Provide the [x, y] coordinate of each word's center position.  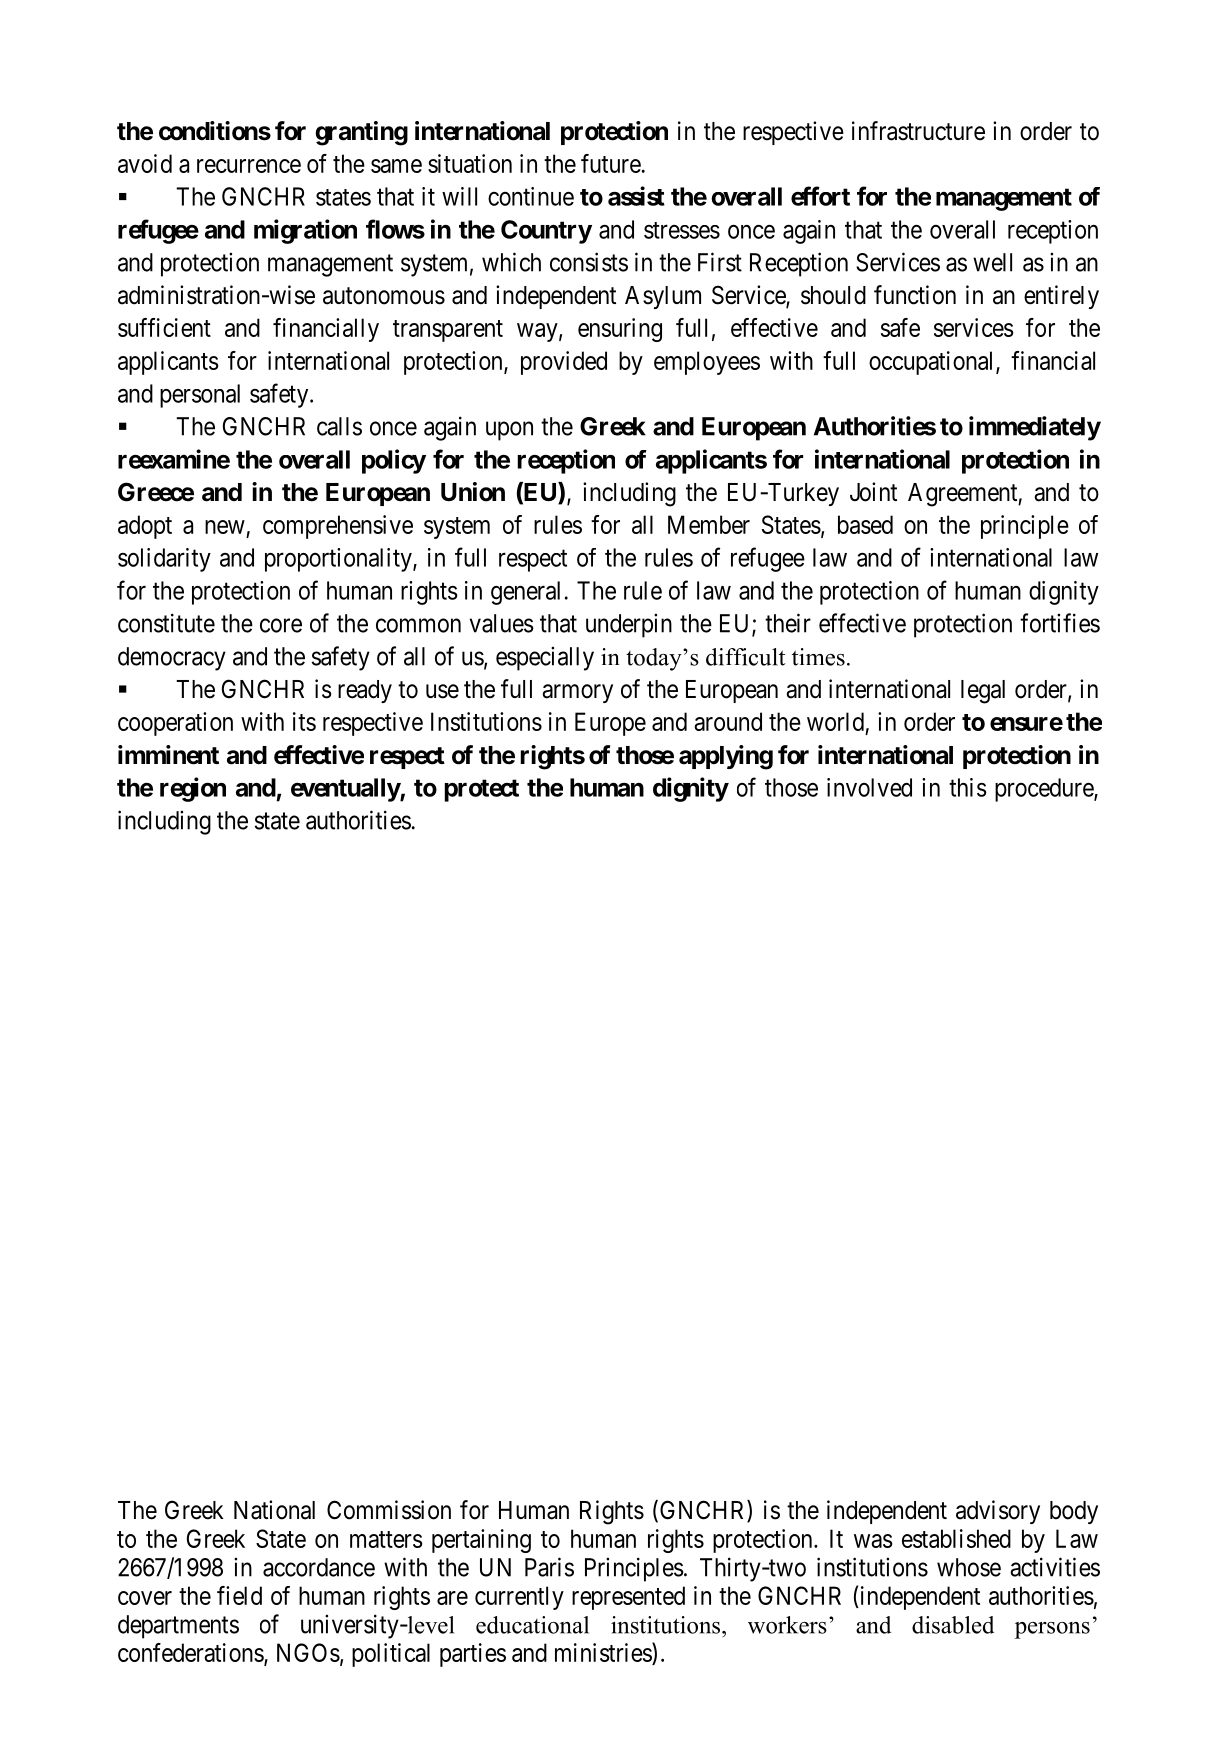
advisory [998, 1512]
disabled [953, 1625]
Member [709, 524]
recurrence [249, 166]
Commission [389, 1510]
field [239, 1595]
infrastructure [918, 131]
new [225, 527]
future [611, 163]
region [193, 789]
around [728, 721]
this [968, 787]
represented [628, 1598]
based [865, 524]
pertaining [481, 1541]
